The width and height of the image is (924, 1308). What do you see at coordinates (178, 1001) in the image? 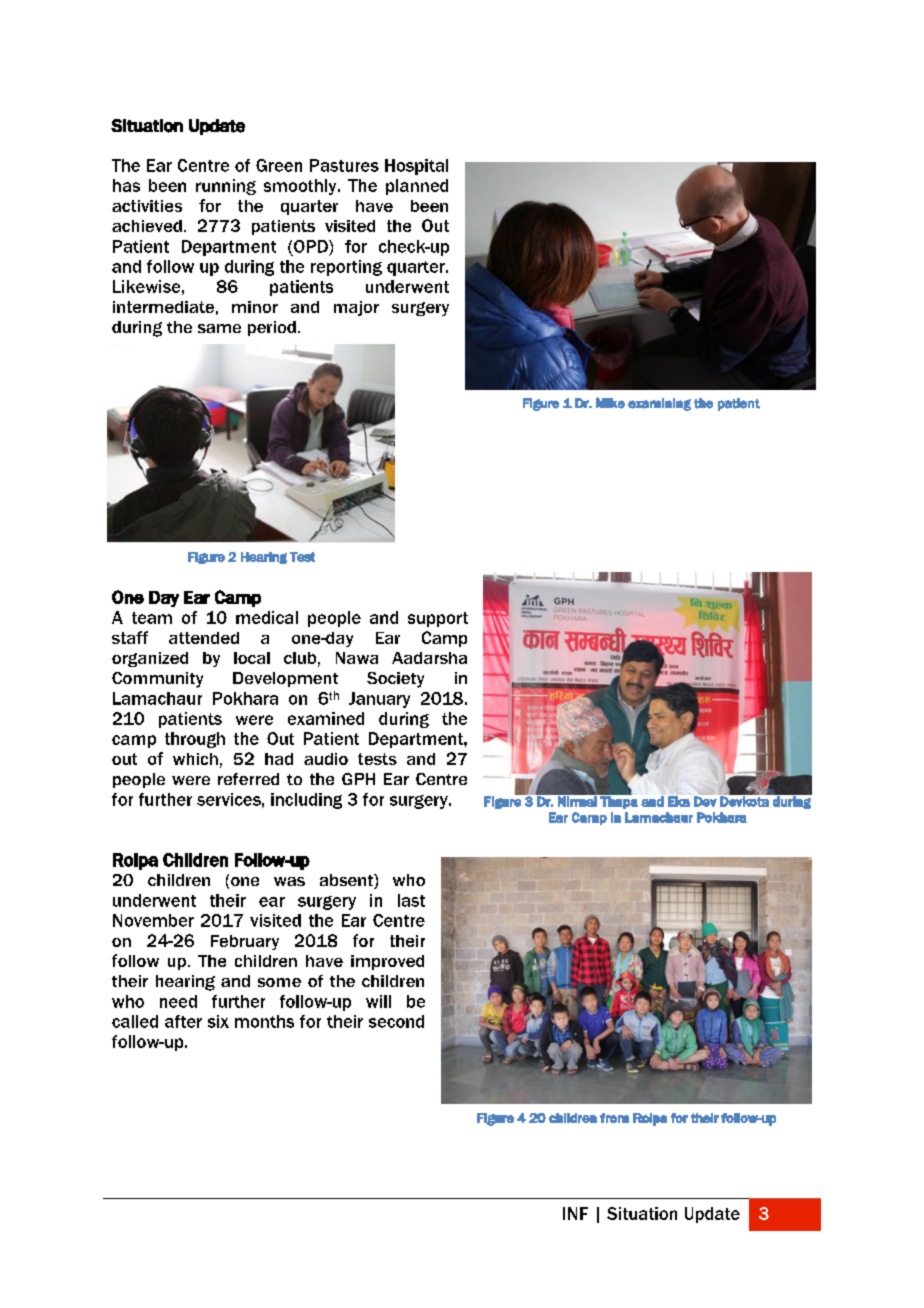
I see `need` at bounding box center [178, 1001].
